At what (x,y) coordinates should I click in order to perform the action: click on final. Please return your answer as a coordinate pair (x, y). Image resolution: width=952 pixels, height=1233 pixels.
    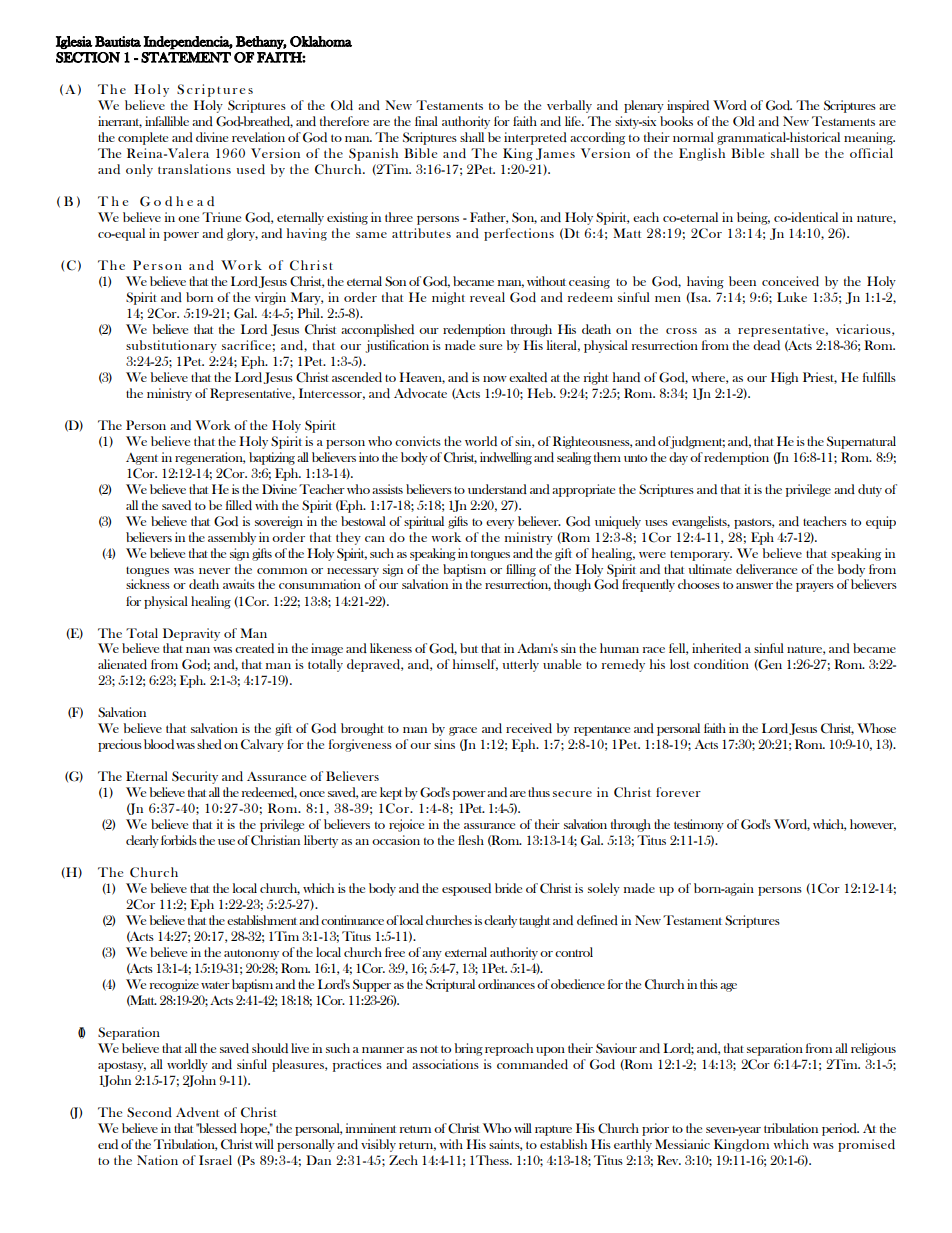
    Looking at the image, I should click on (426, 121).
